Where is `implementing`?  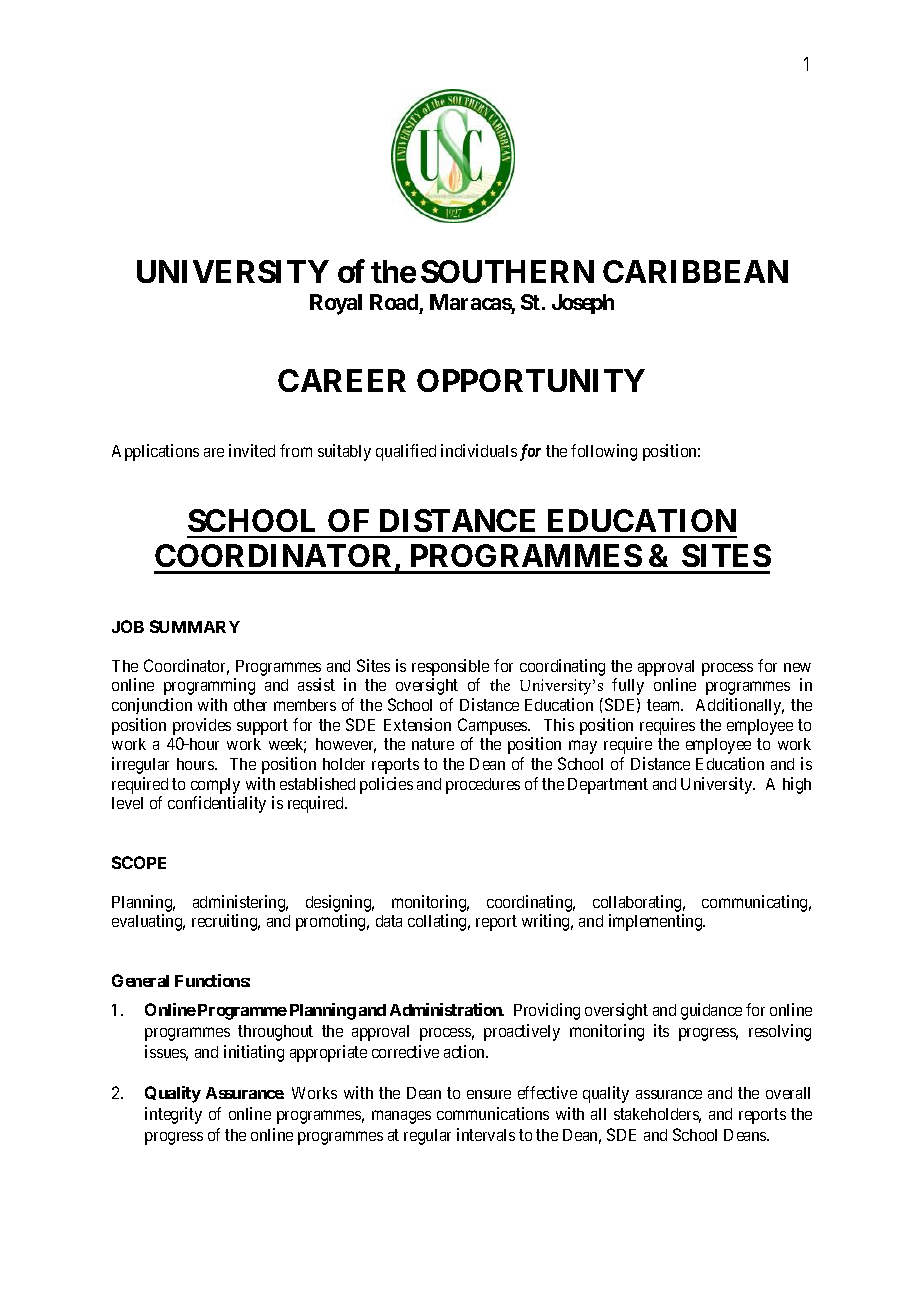 implementing is located at coordinates (657, 922).
